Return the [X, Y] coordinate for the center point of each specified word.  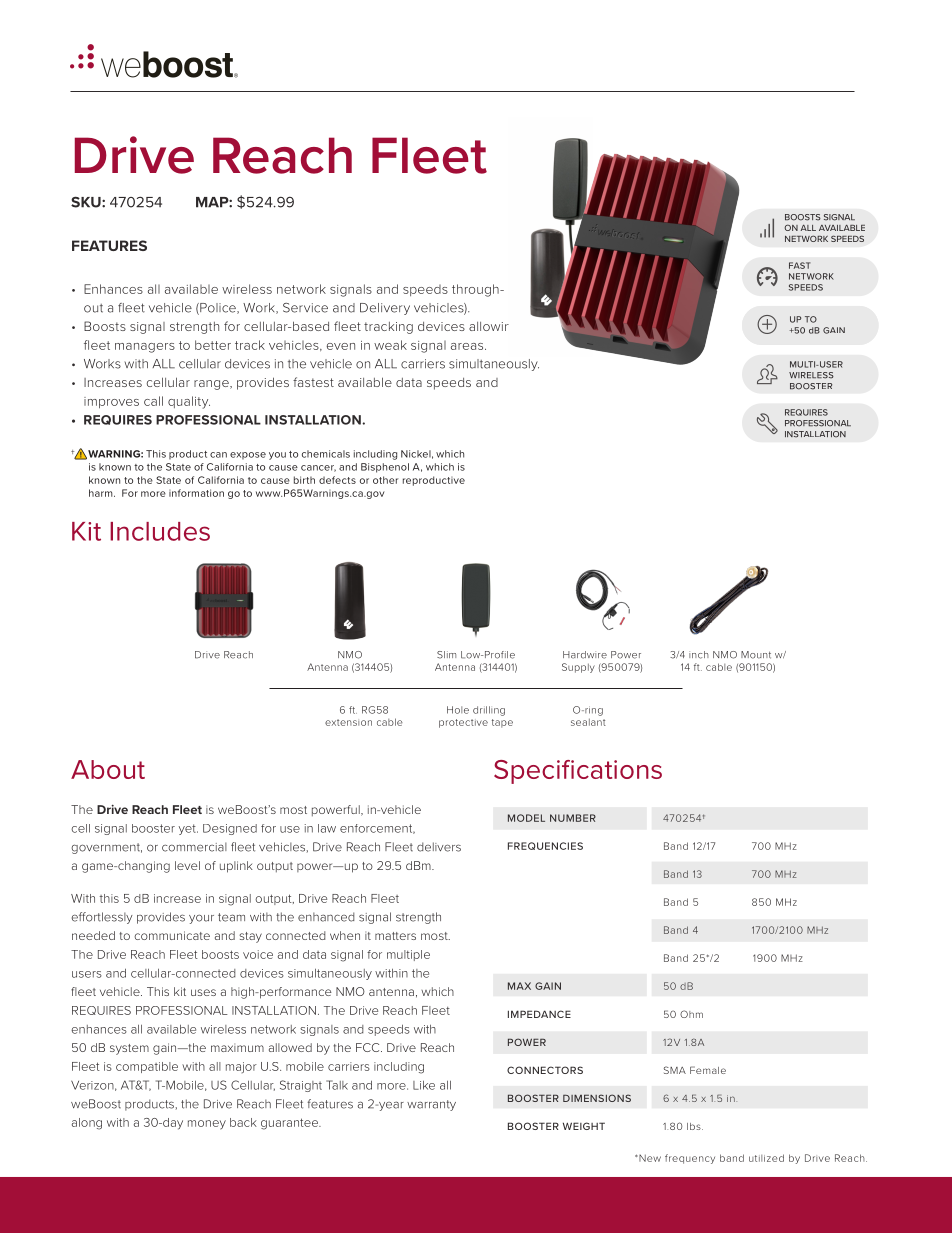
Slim [446, 655]
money [207, 1125]
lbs [695, 1126]
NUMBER [573, 818]
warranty [431, 1105]
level [187, 865]
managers [145, 348]
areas [468, 346]
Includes [160, 531]
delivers [439, 847]
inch [699, 655]
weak [390, 345]
